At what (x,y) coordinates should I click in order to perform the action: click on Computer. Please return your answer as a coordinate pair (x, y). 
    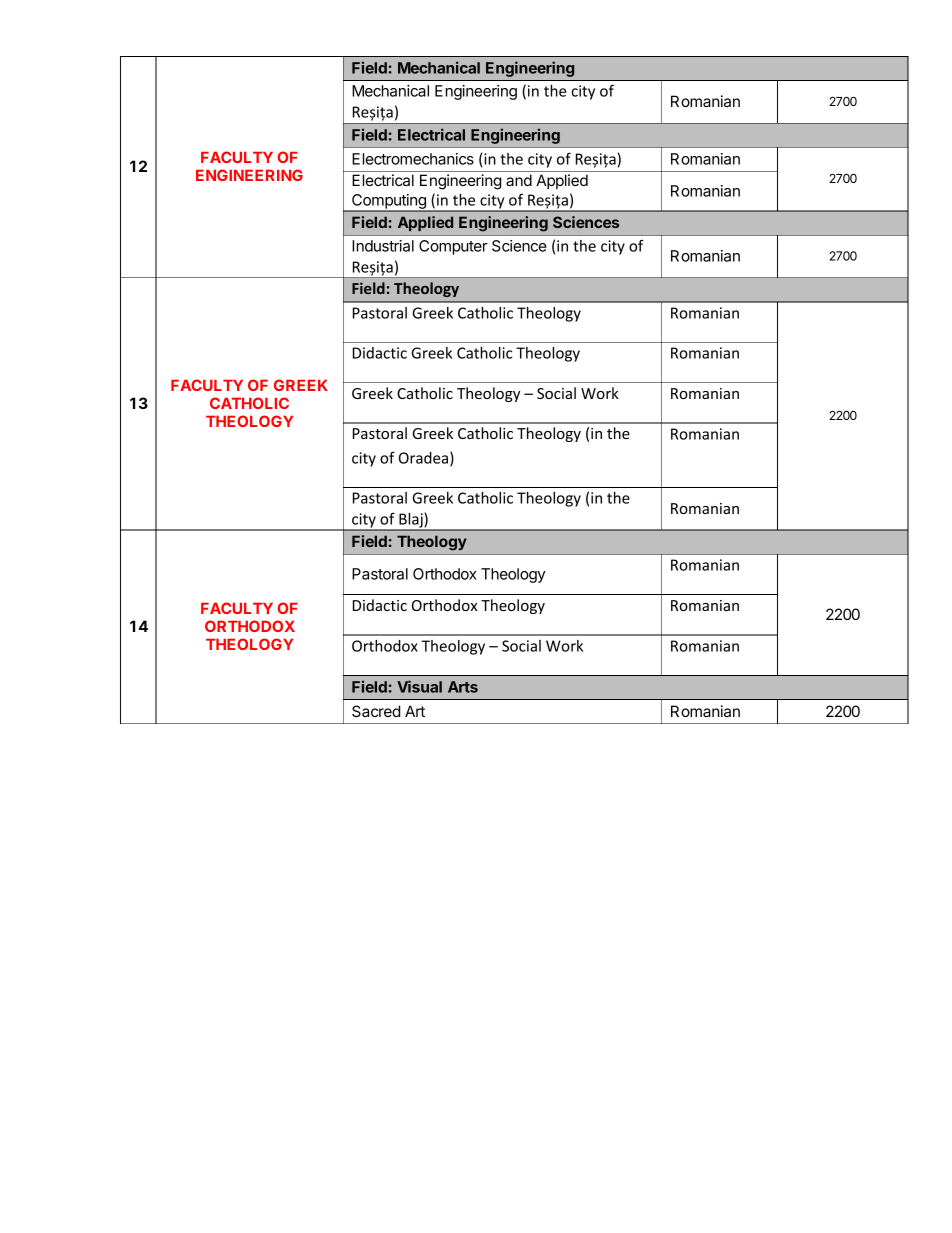
    Looking at the image, I should click on (453, 247).
